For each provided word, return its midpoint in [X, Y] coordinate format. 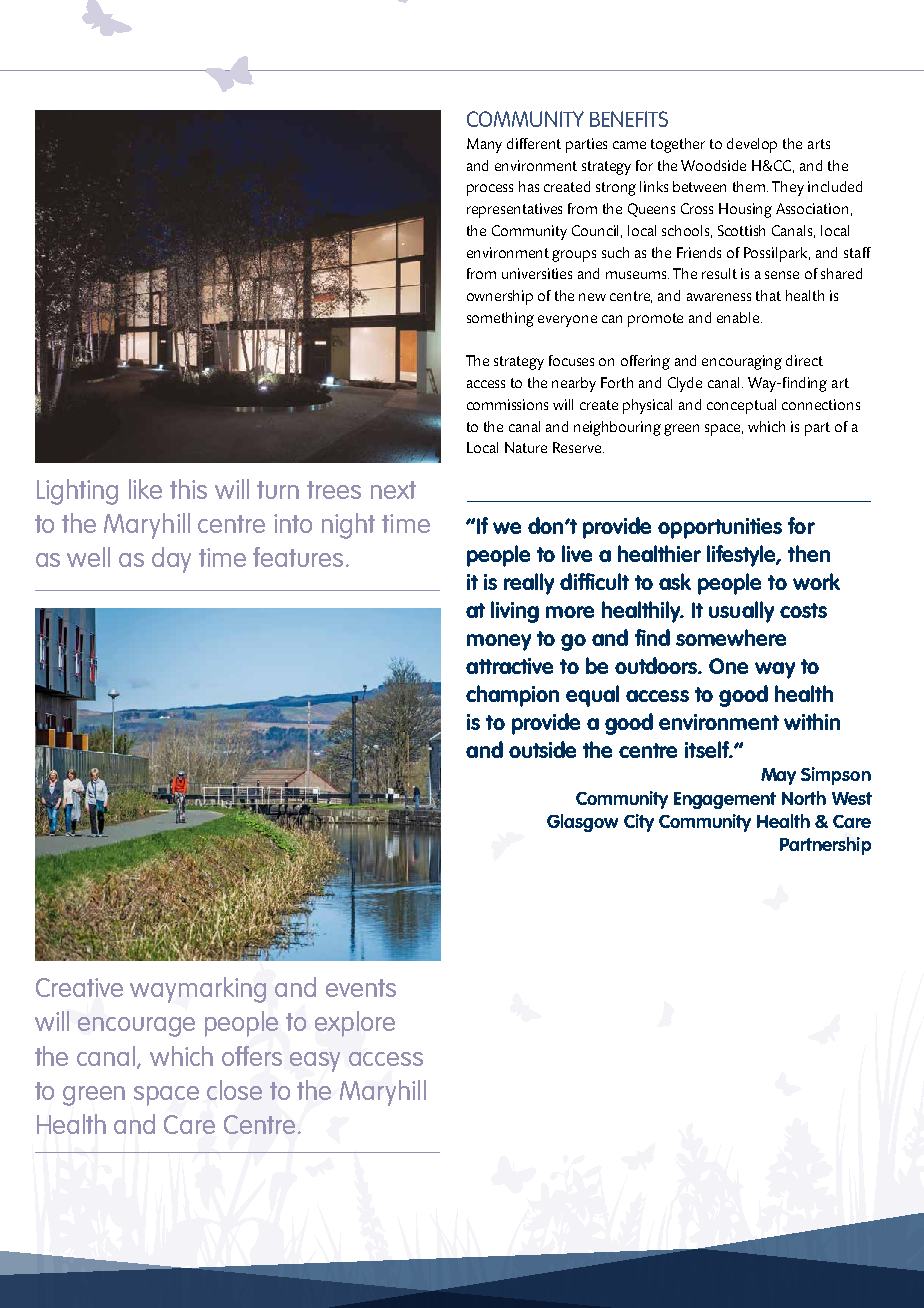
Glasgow [582, 823]
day [171, 560]
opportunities [720, 528]
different [534, 143]
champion [512, 696]
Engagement [725, 800]
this [188, 489]
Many [484, 145]
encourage [136, 1027]
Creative [79, 987]
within [812, 721]
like [145, 489]
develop [752, 145]
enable [739, 317]
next [393, 490]
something [500, 319]
